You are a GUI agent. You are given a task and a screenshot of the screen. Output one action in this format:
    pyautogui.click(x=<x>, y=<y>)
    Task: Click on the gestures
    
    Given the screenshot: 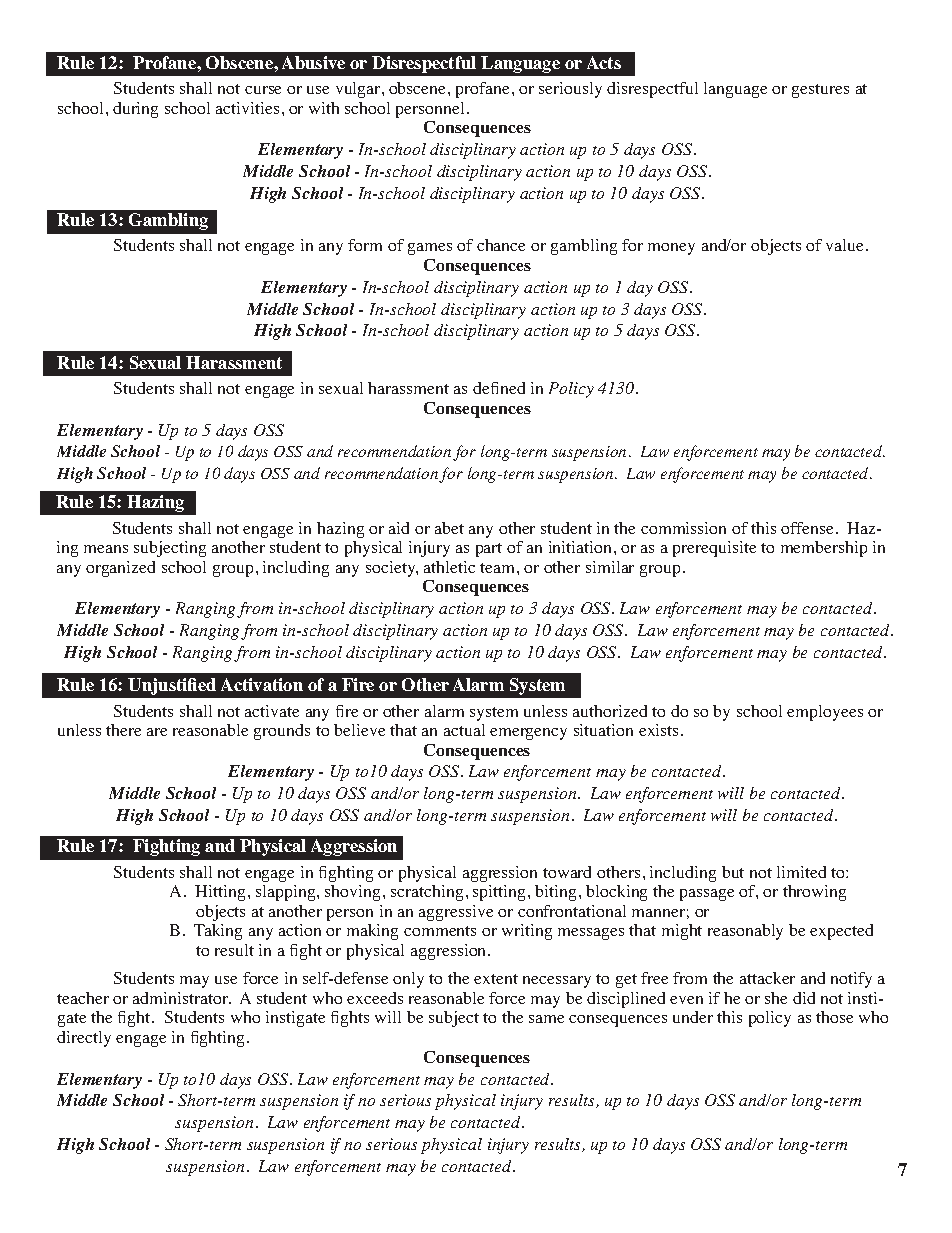 What is the action you would take?
    pyautogui.click(x=820, y=91)
